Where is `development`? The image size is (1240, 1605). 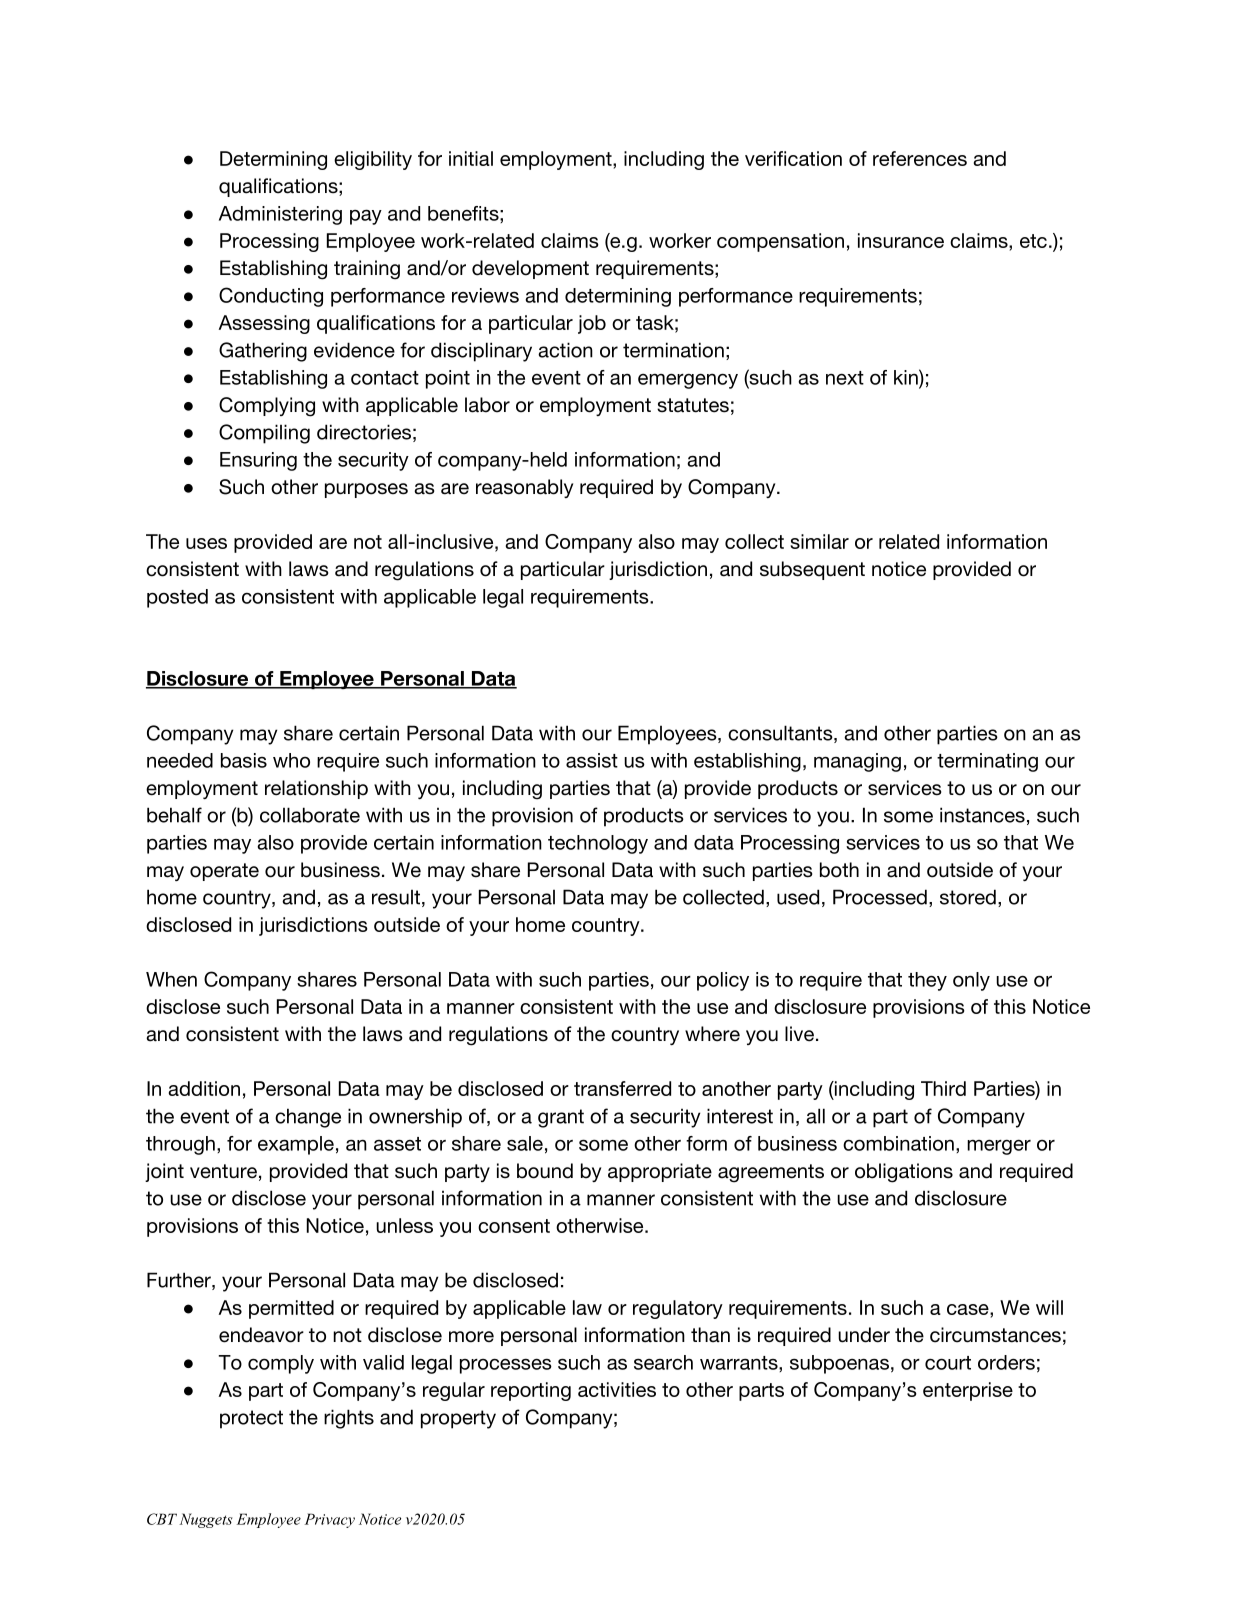
development is located at coordinates (530, 269).
